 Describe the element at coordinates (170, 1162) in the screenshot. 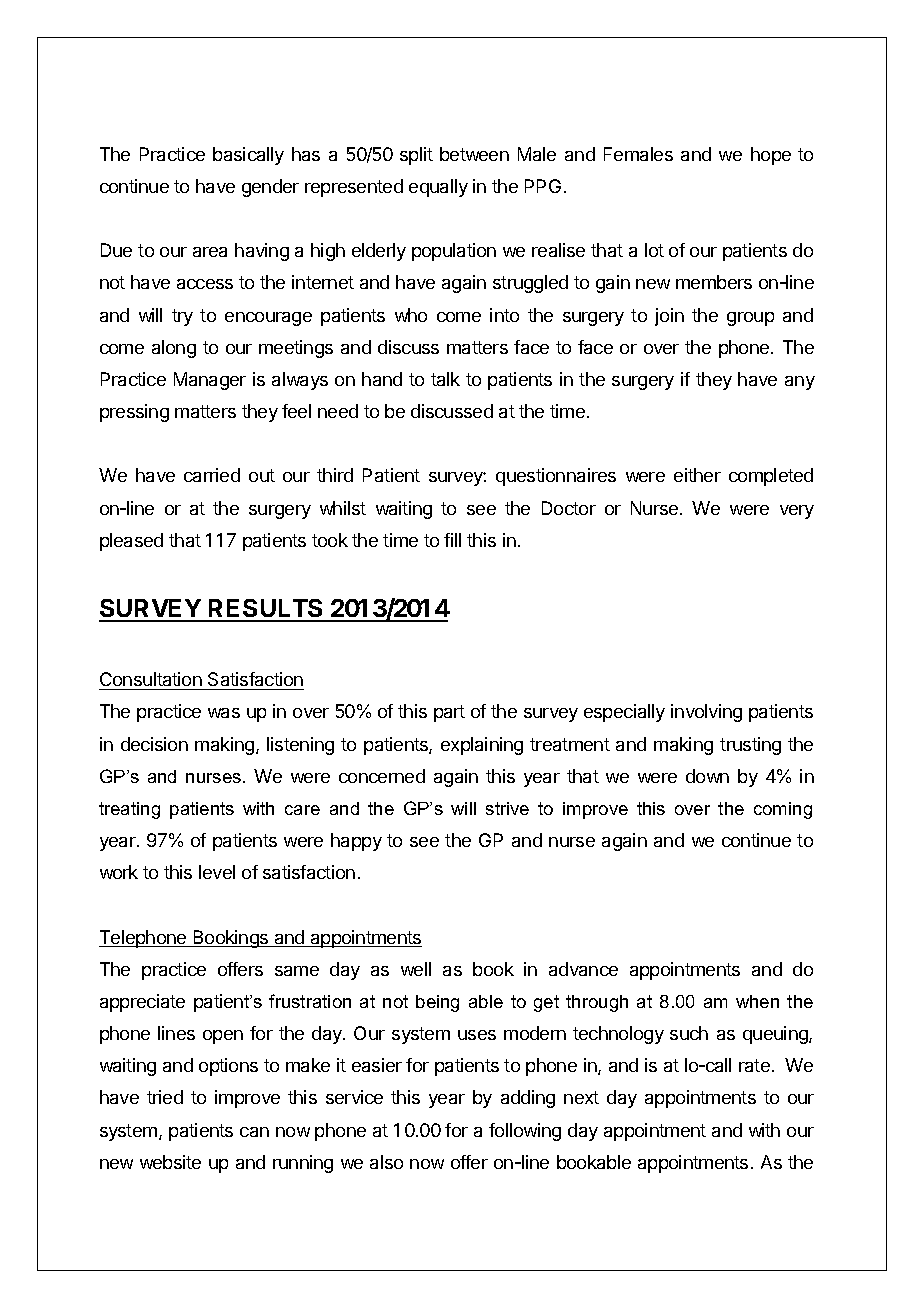

I see `website` at that location.
